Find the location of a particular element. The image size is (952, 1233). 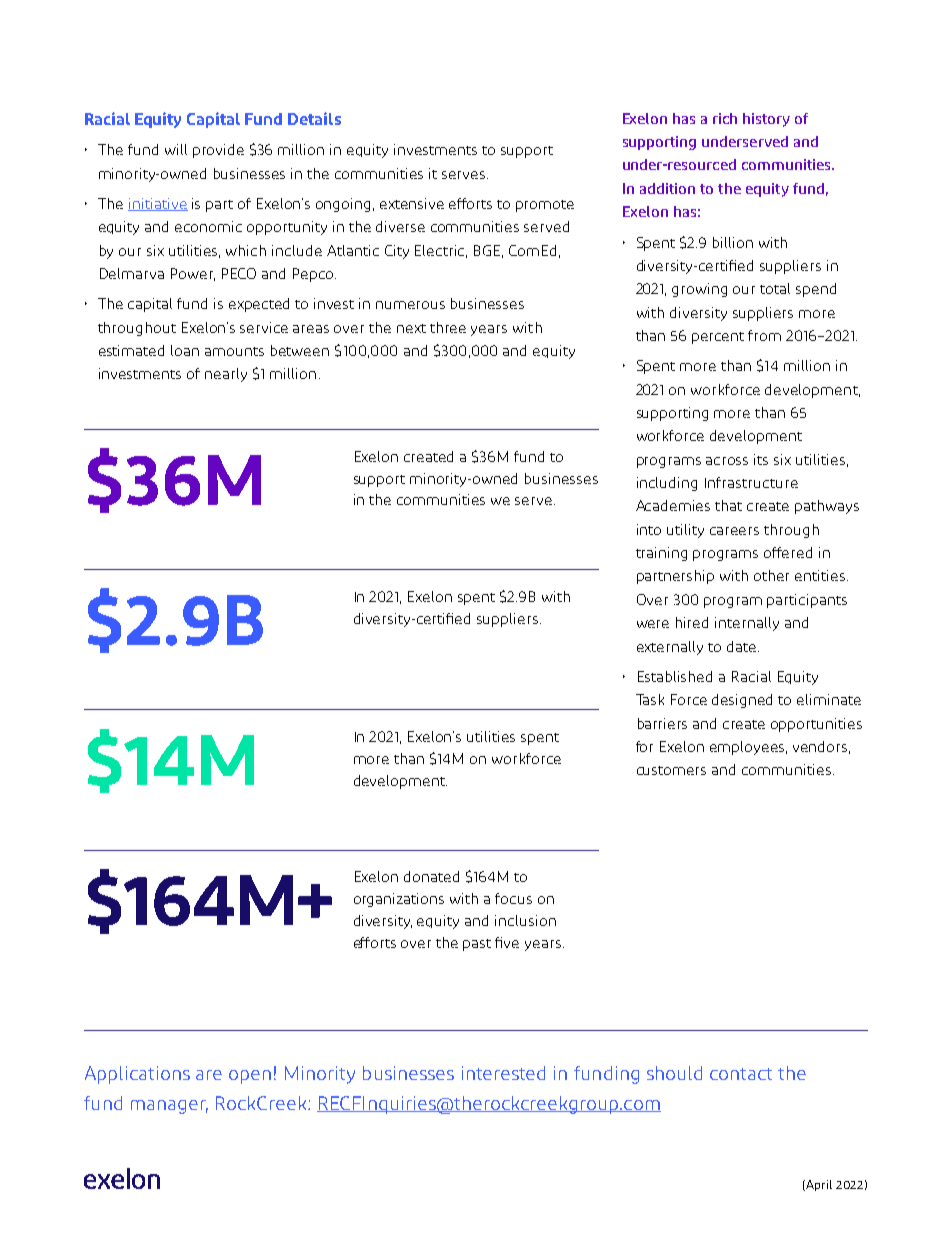

were is located at coordinates (653, 624).
